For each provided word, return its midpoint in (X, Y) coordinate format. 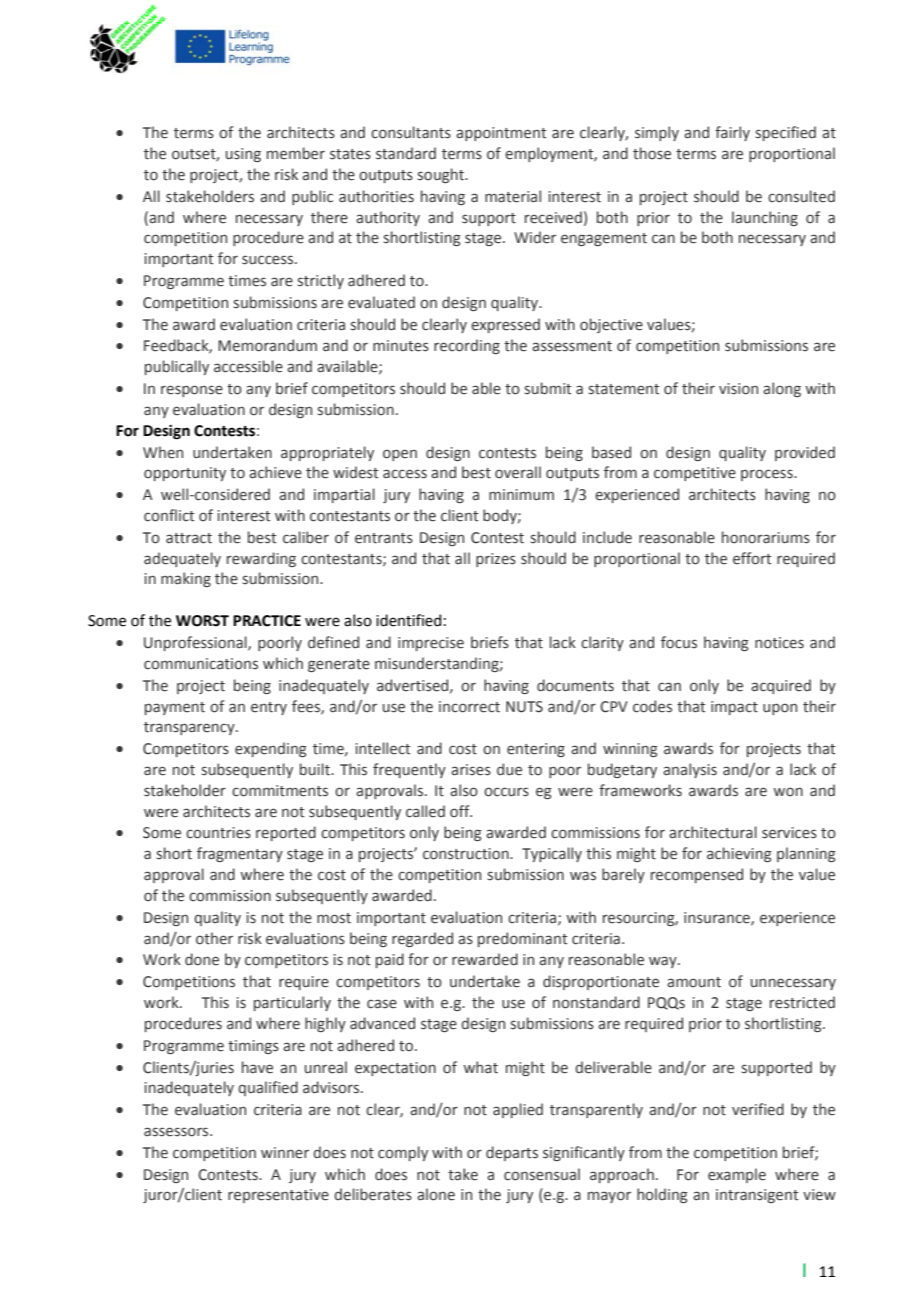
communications (201, 664)
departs (512, 1153)
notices (779, 643)
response (192, 391)
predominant (522, 939)
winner (285, 1153)
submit (548, 388)
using (243, 155)
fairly (732, 133)
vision (738, 389)
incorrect (469, 707)
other (214, 938)
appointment (501, 134)
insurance (718, 918)
